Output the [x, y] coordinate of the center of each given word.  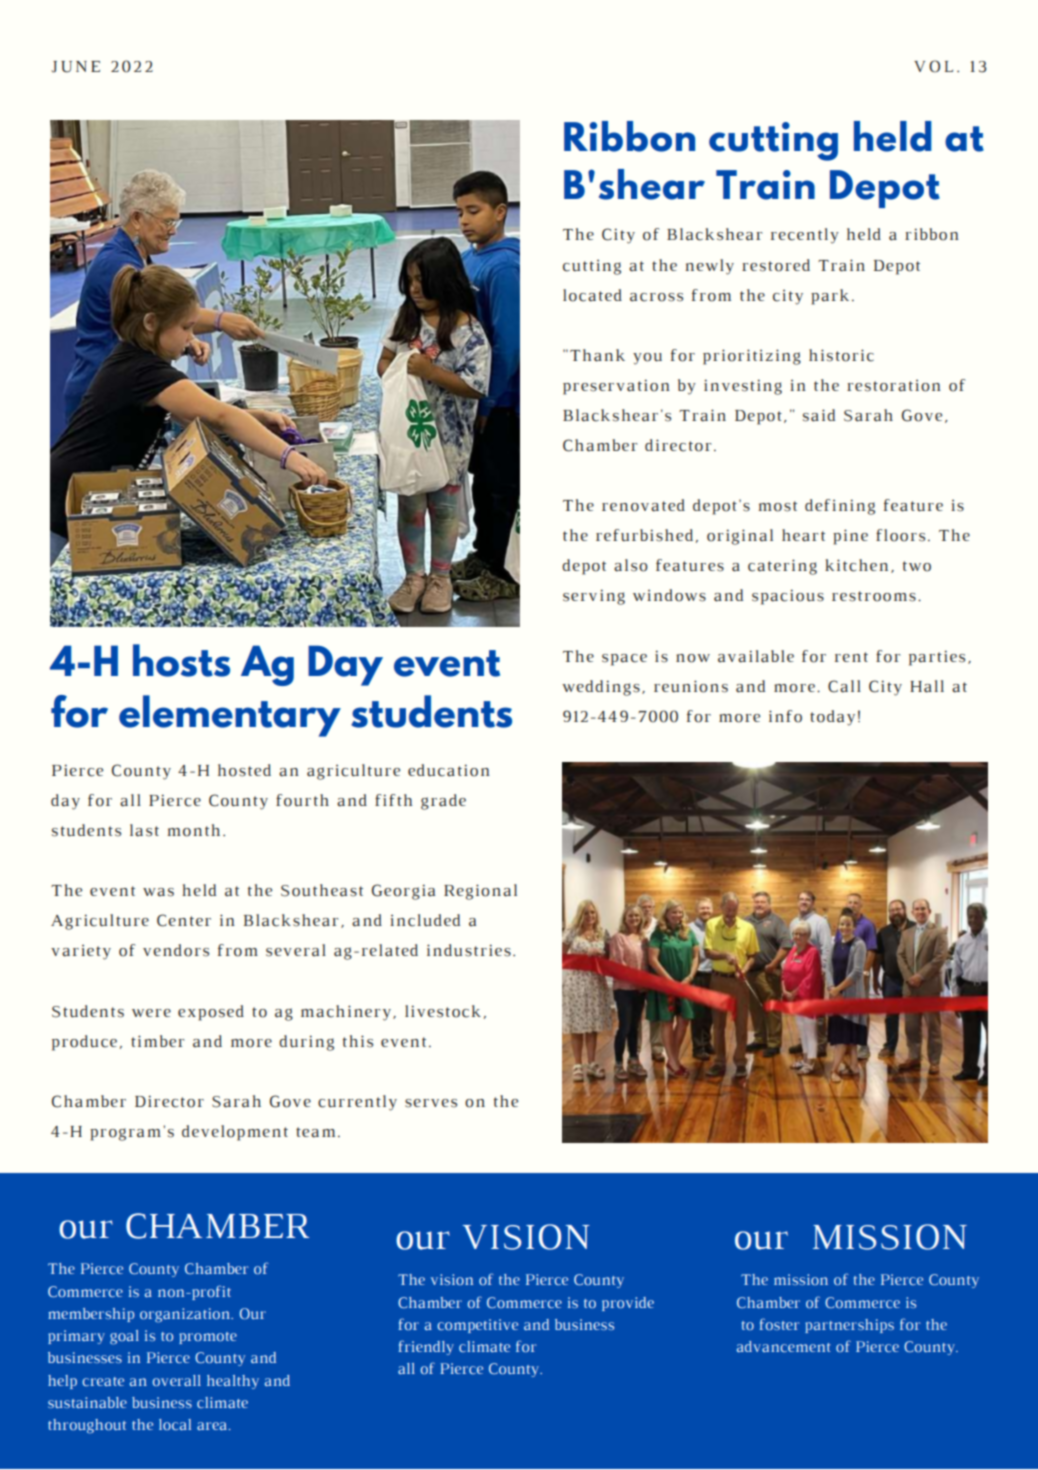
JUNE [75, 67]
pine [850, 537]
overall [177, 1380]
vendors [176, 950]
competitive [477, 1326]
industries [469, 950]
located [592, 295]
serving [594, 597]
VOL [933, 66]
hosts [181, 660]
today [832, 718]
